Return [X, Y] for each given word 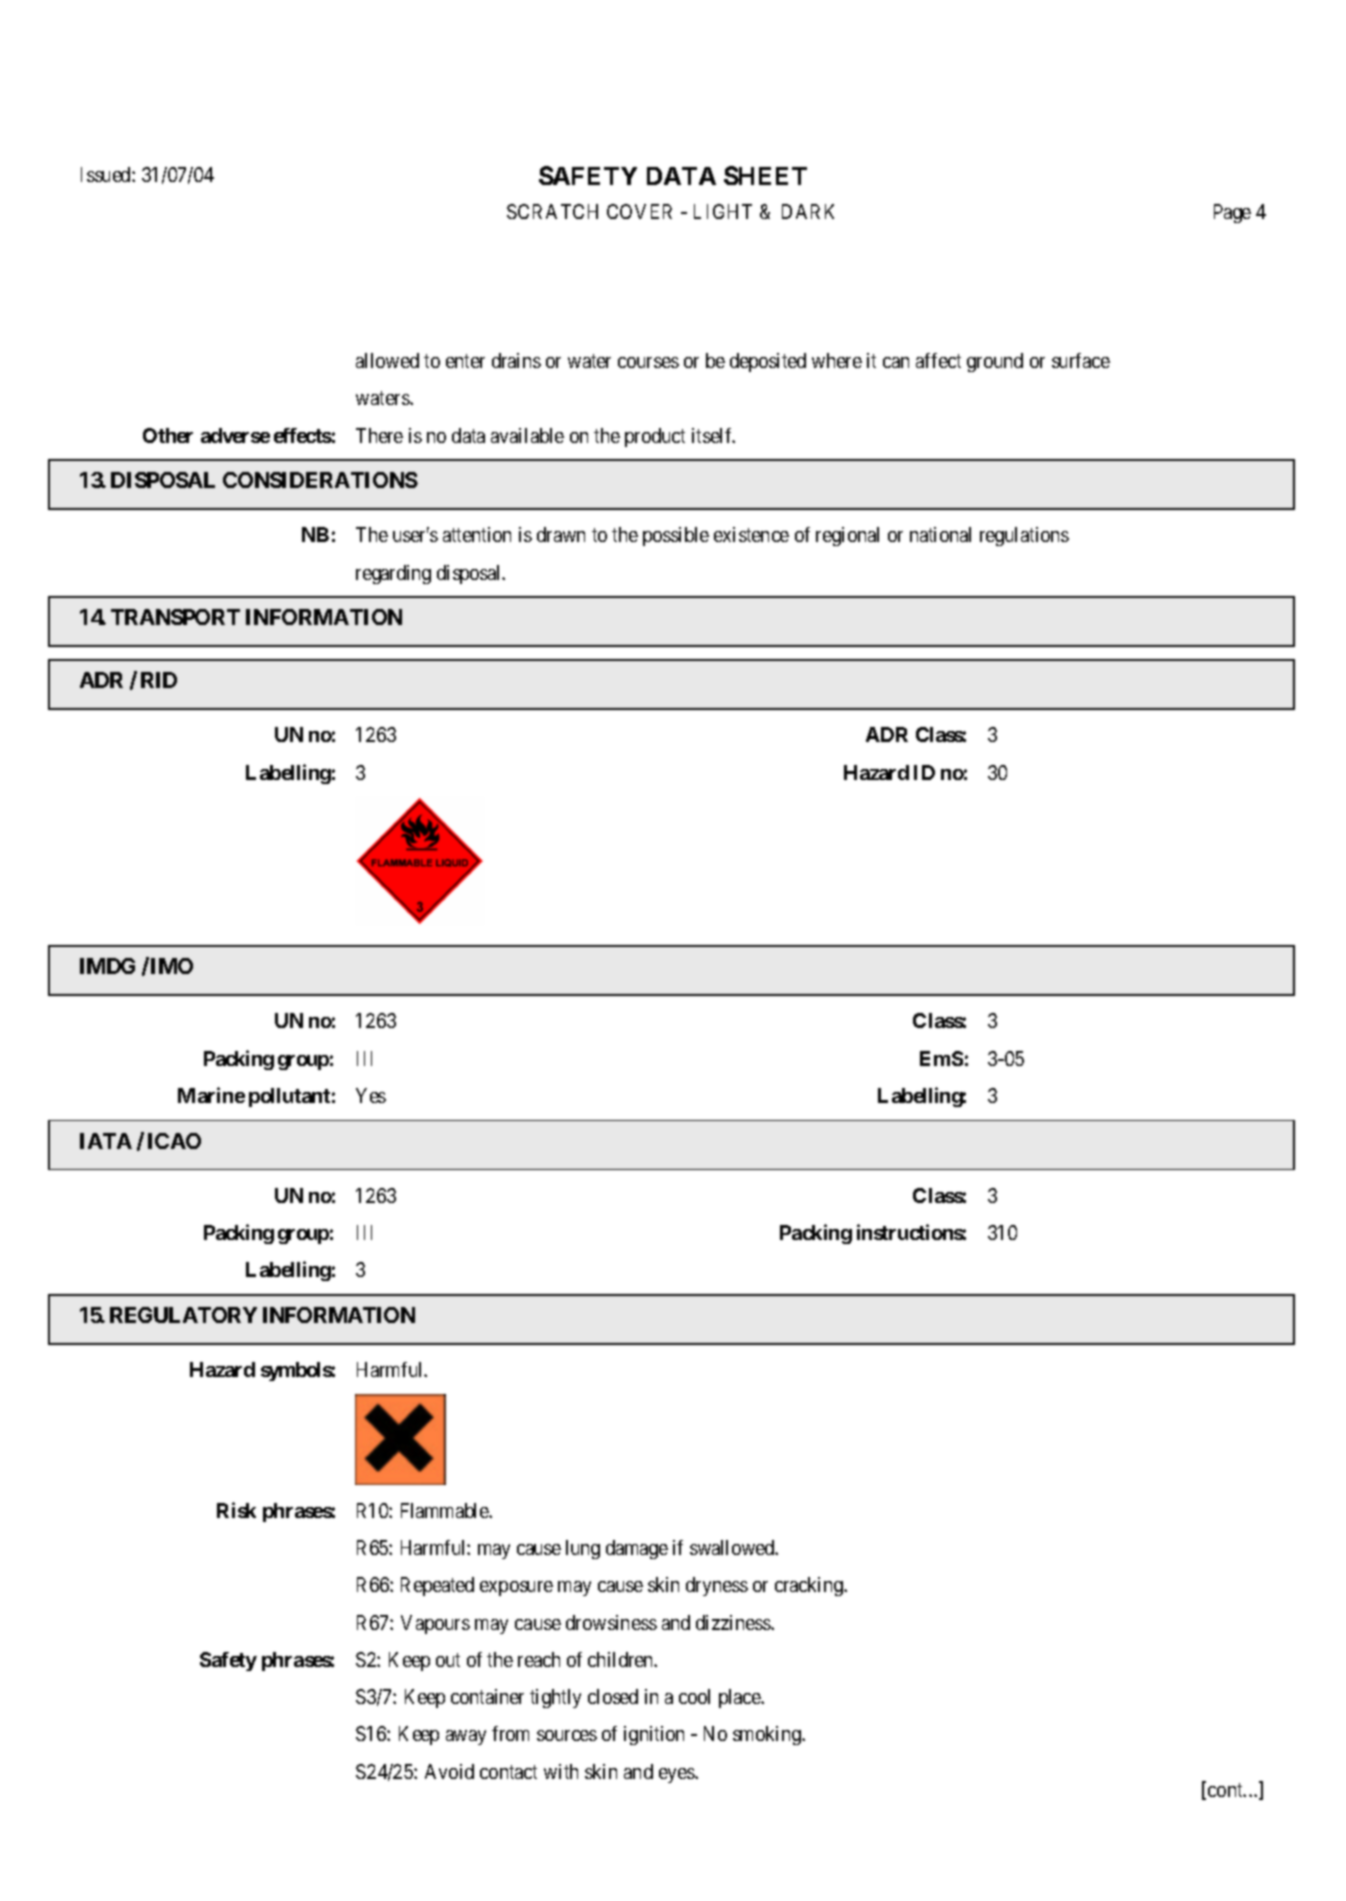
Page [1232, 213]
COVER [639, 211]
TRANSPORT [175, 617]
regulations [1024, 536]
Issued [107, 174]
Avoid [449, 1771]
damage [637, 1549]
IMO [172, 966]
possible [676, 536]
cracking [810, 1586]
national [940, 534]
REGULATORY [183, 1315]
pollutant [289, 1097]
